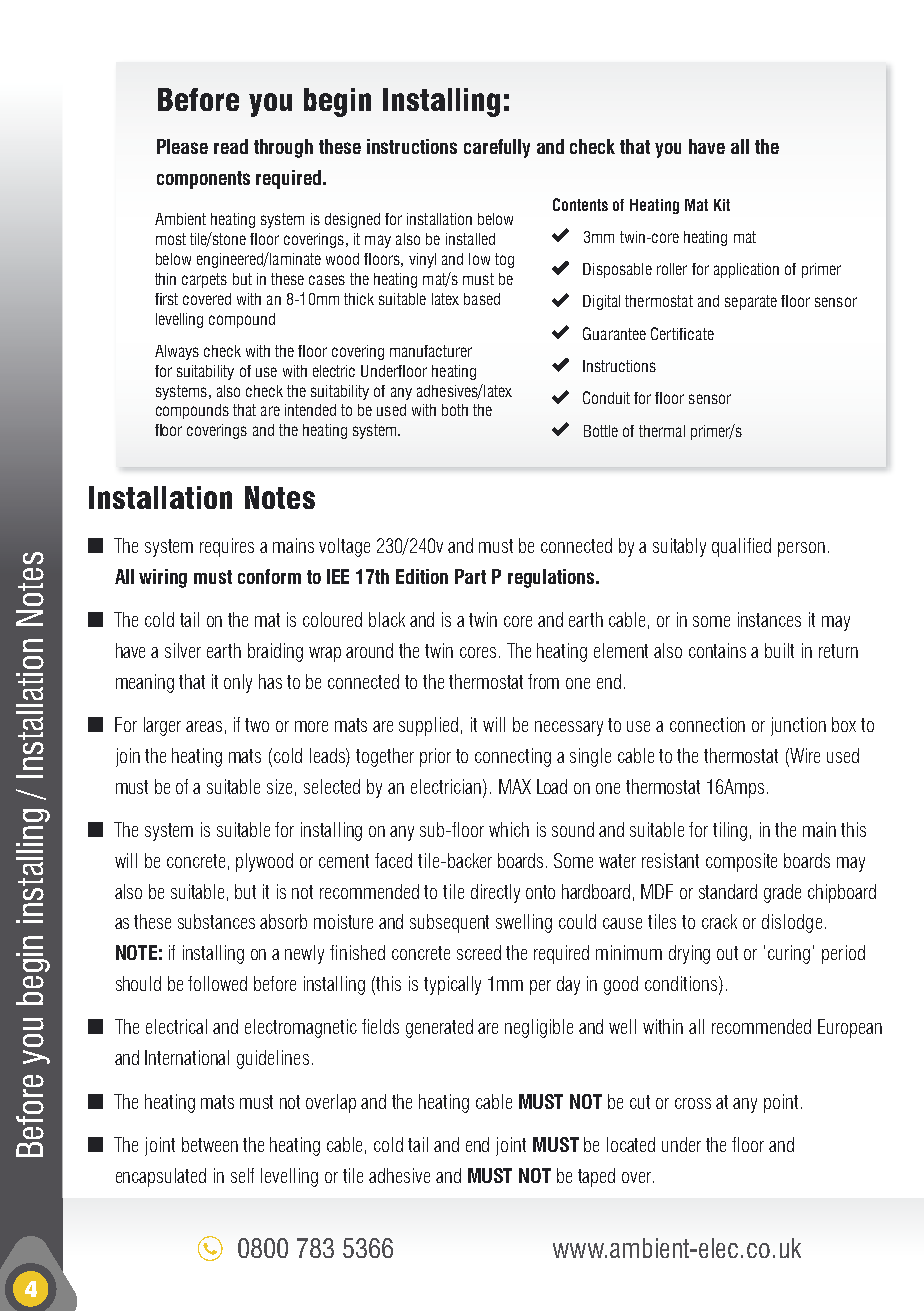  What do you see at coordinates (495, 893) in the page?
I see `directly` at bounding box center [495, 893].
